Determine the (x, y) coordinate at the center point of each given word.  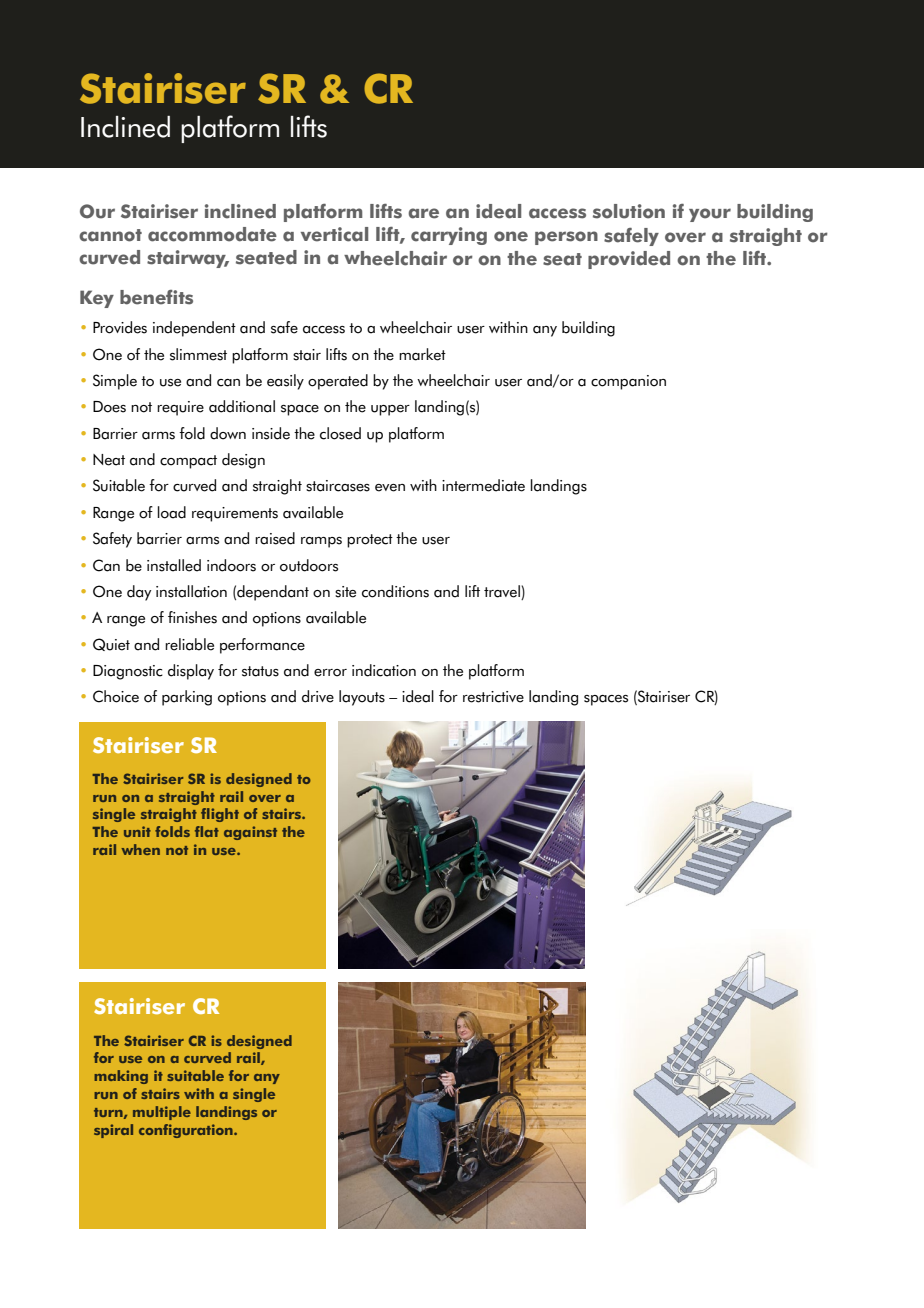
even (390, 488)
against (250, 833)
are (423, 213)
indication (384, 670)
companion (628, 382)
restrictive (493, 697)
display (191, 672)
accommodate (212, 234)
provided (629, 260)
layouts (362, 698)
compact (188, 462)
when (140, 849)
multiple (162, 1113)
